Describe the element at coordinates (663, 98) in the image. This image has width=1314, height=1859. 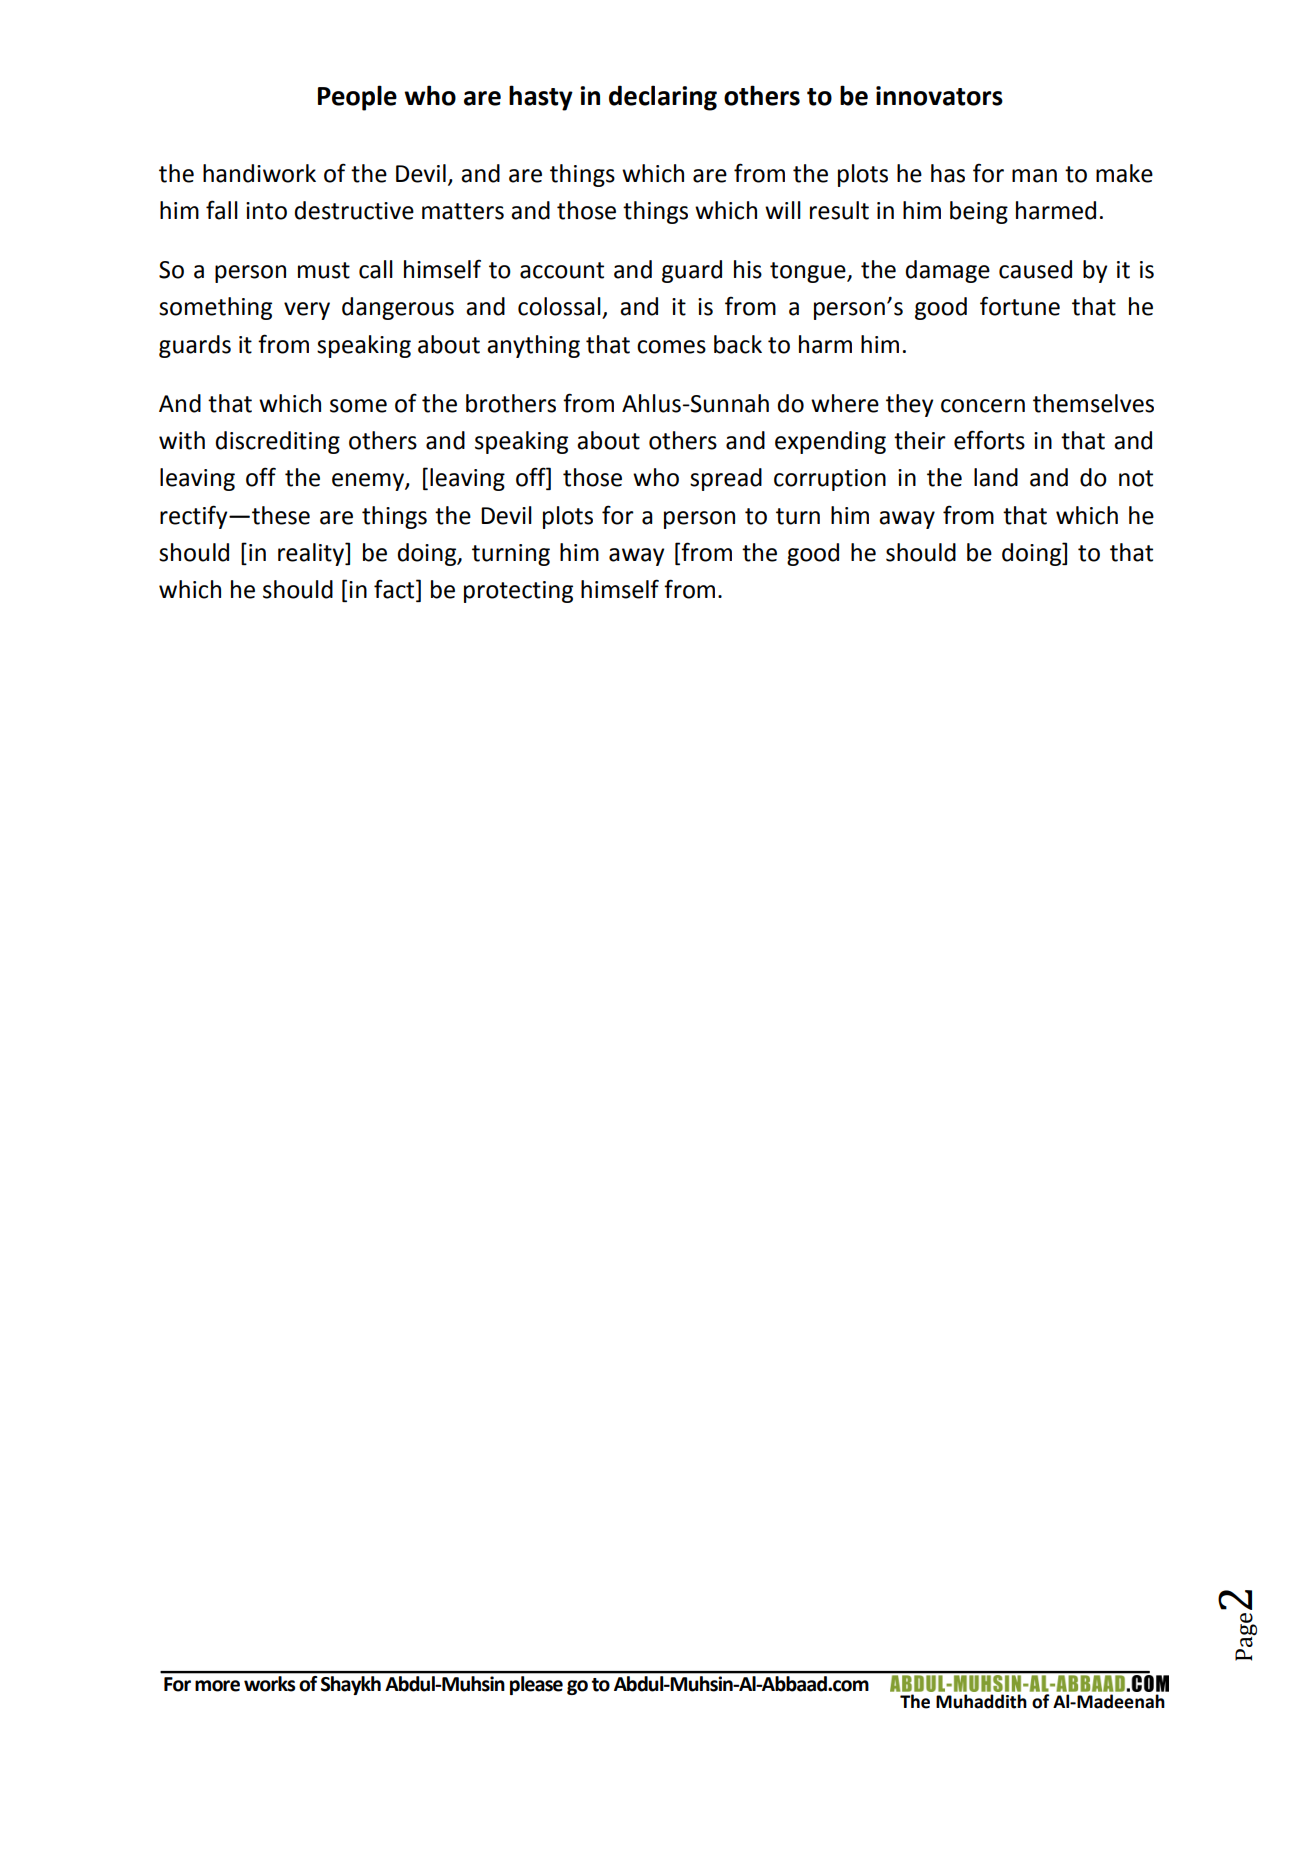
I see `declaring` at that location.
